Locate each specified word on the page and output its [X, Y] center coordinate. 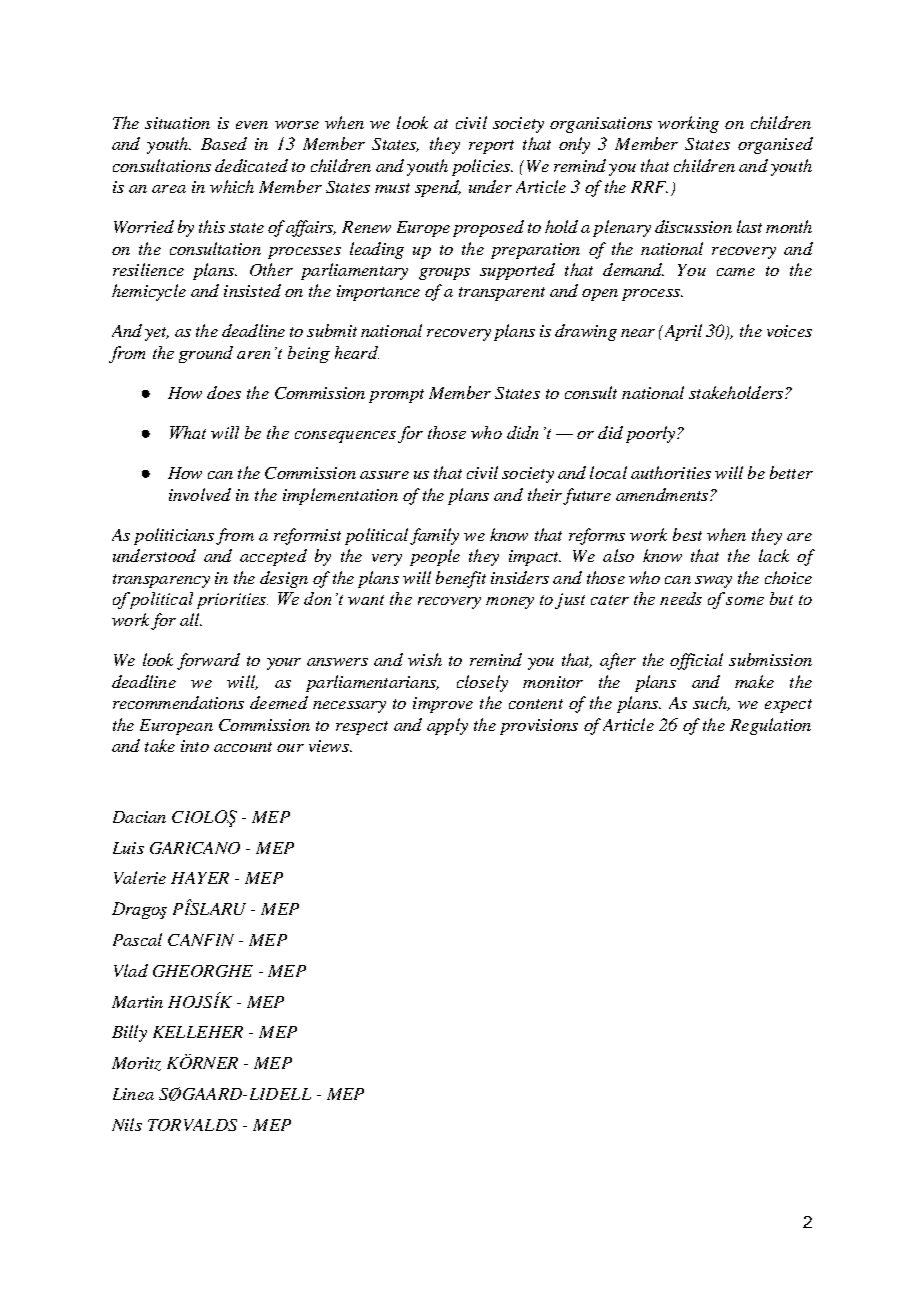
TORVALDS [192, 1125]
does [224, 392]
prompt [396, 396]
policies [482, 167]
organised [775, 145]
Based [224, 143]
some [745, 601]
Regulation [770, 726]
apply [447, 726]
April [681, 332]
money [510, 603]
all [191, 619]
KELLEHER [198, 1032]
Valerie [140, 877]
